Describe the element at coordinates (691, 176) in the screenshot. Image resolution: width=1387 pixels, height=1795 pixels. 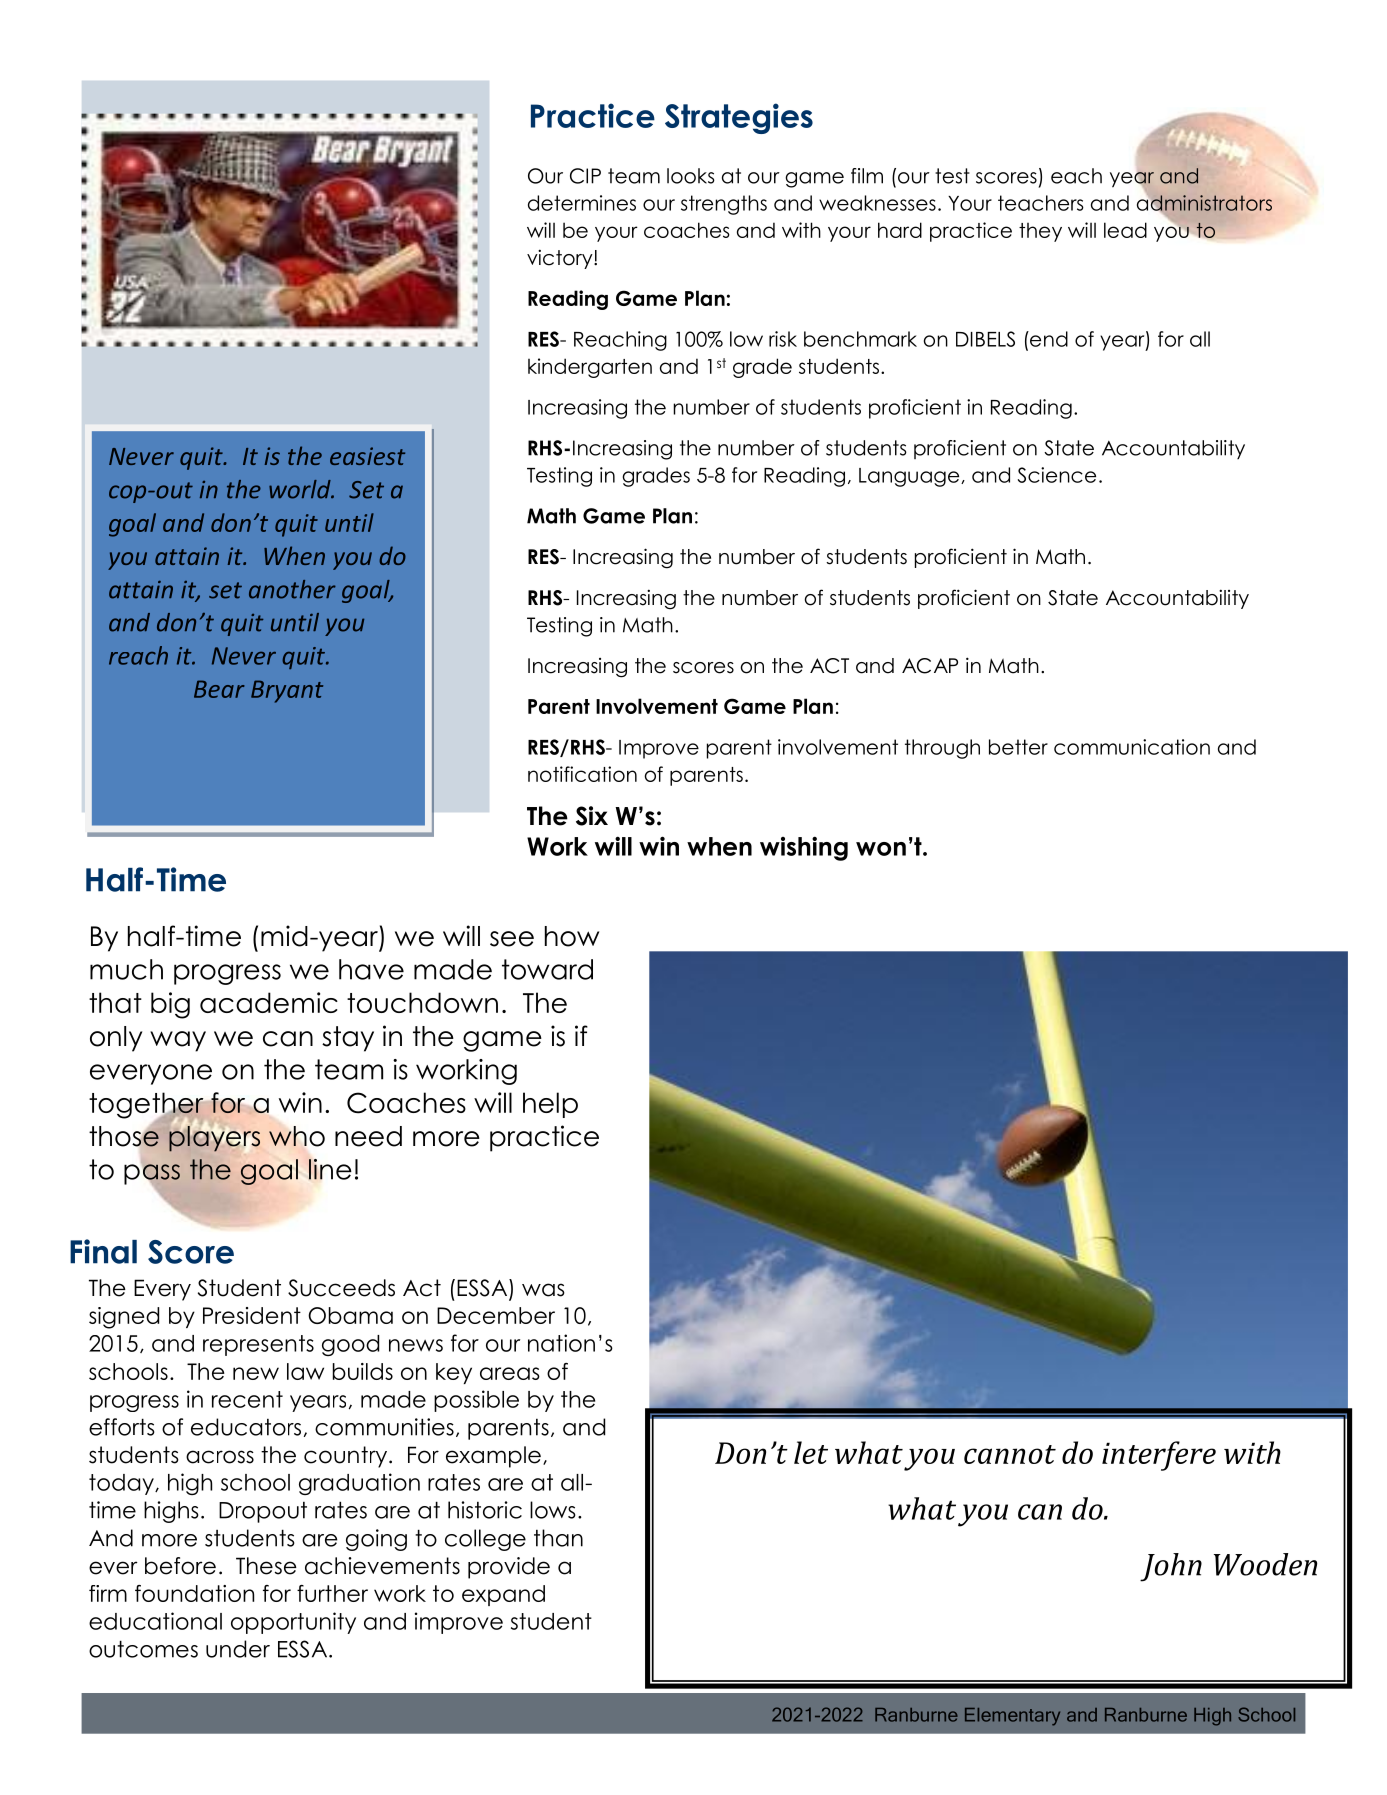
I see `looks` at that location.
